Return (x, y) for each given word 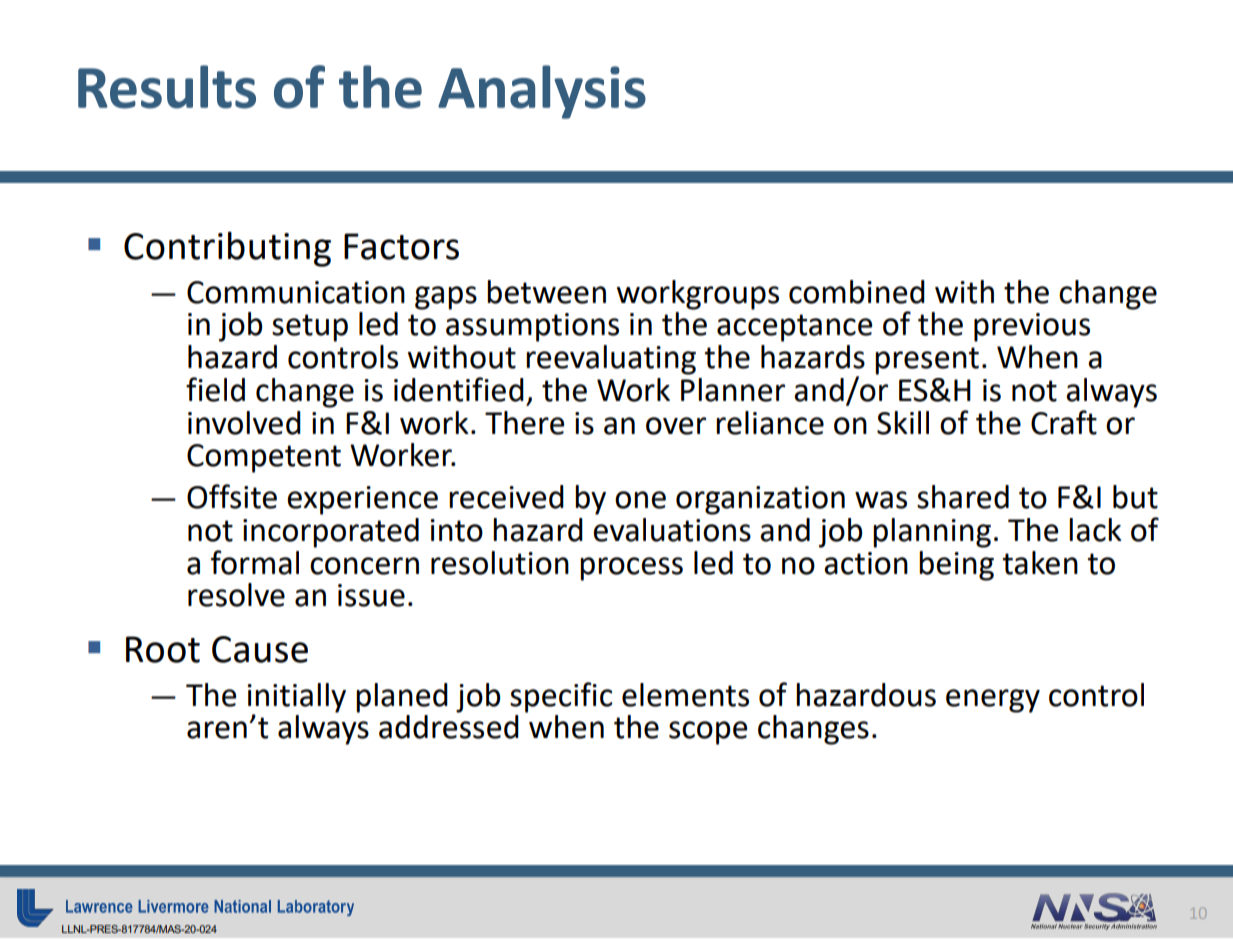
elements (685, 695)
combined (857, 292)
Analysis (542, 92)
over (676, 426)
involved (244, 423)
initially (296, 698)
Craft (1064, 422)
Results (167, 87)
